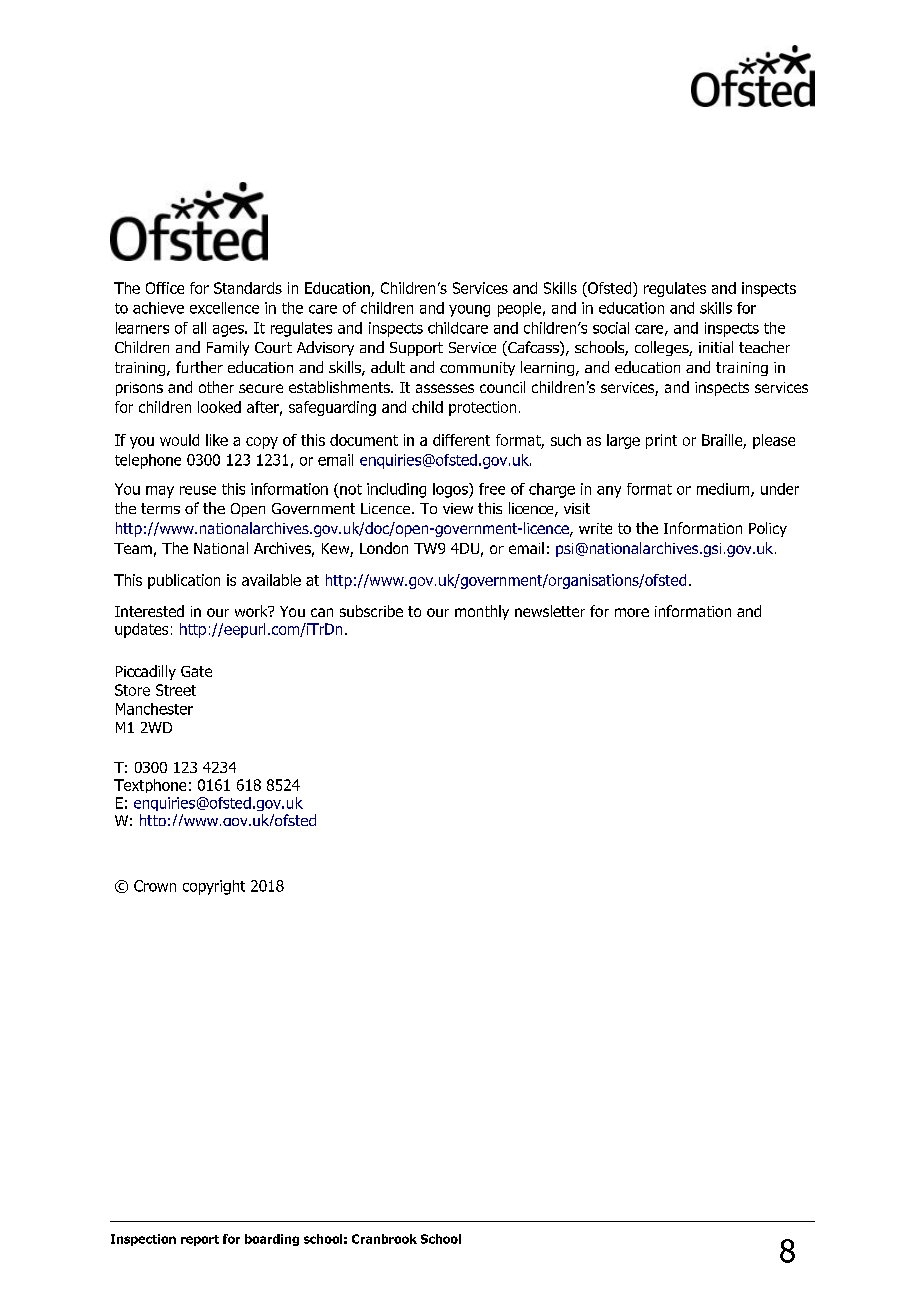 The height and width of the screenshot is (1308, 924). What do you see at coordinates (384, 1239) in the screenshot?
I see `Cranbrook` at bounding box center [384, 1239].
